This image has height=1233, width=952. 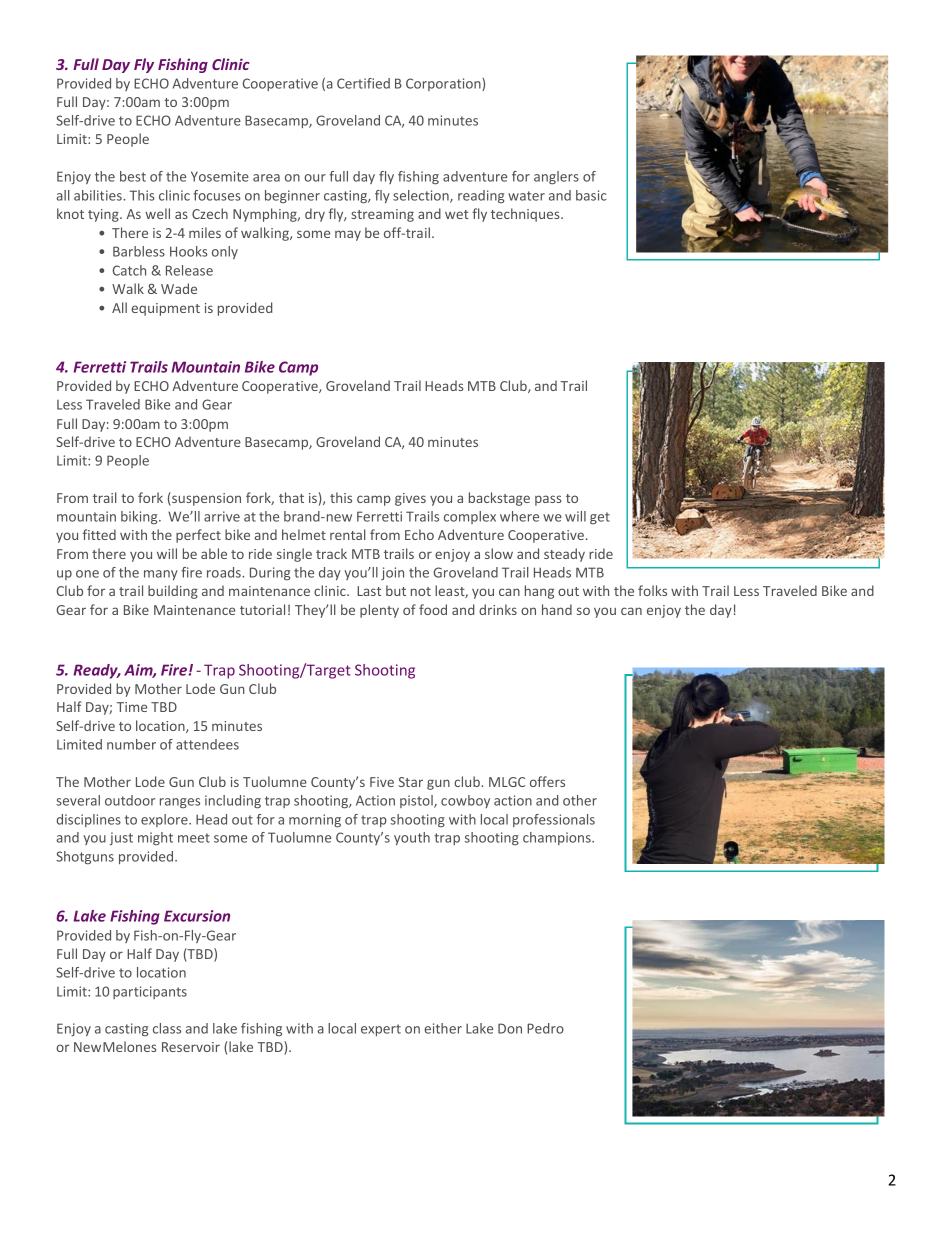 I want to click on anglers, so click(x=556, y=177).
